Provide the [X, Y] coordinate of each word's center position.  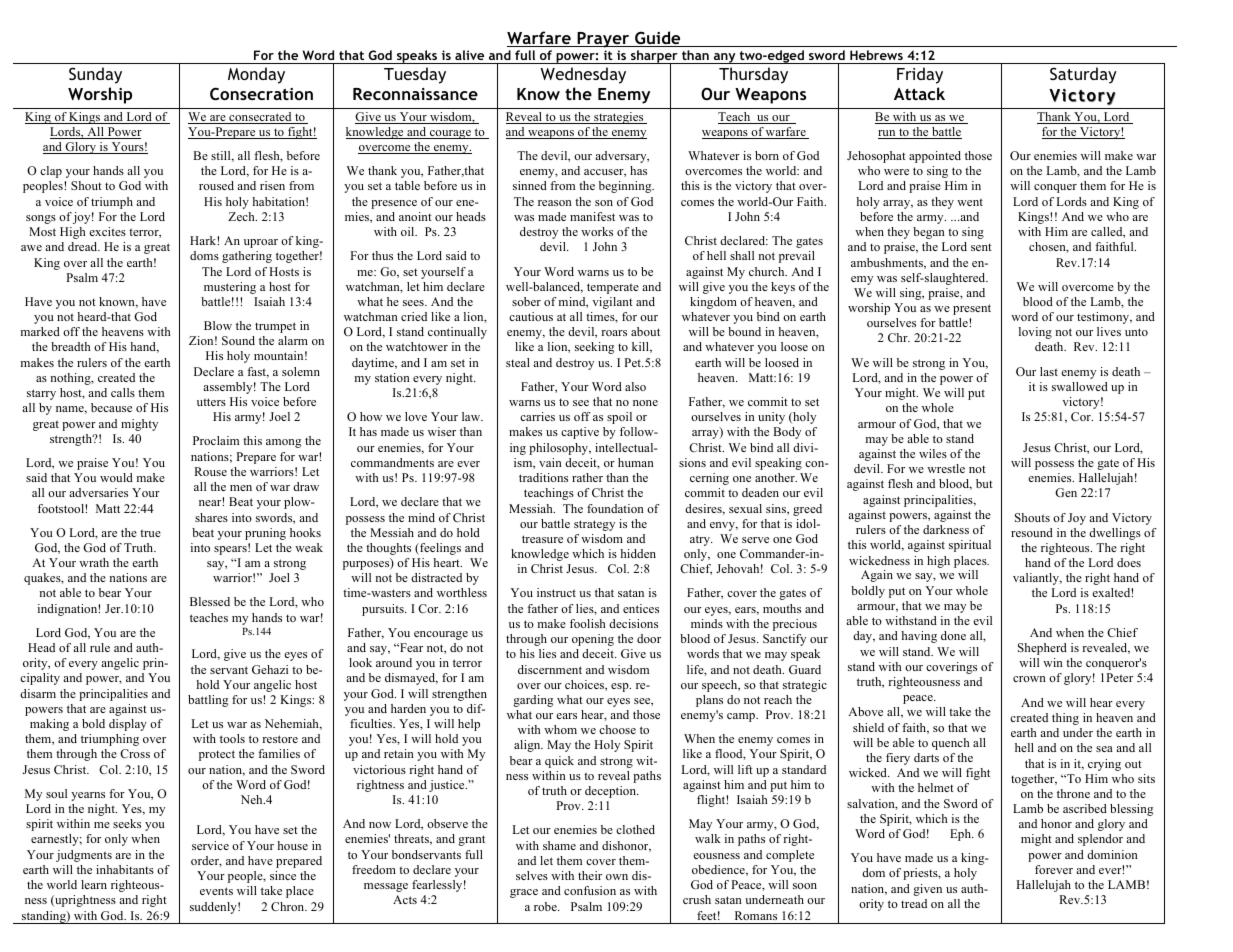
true [150, 533]
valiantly [1037, 579]
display [128, 725]
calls [123, 392]
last [1049, 371]
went [970, 202]
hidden [638, 553]
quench [951, 744]
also [635, 386]
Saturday [1083, 75]
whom [560, 729]
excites [107, 231]
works [597, 231]
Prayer [603, 40]
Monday [256, 75]
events [216, 891]
